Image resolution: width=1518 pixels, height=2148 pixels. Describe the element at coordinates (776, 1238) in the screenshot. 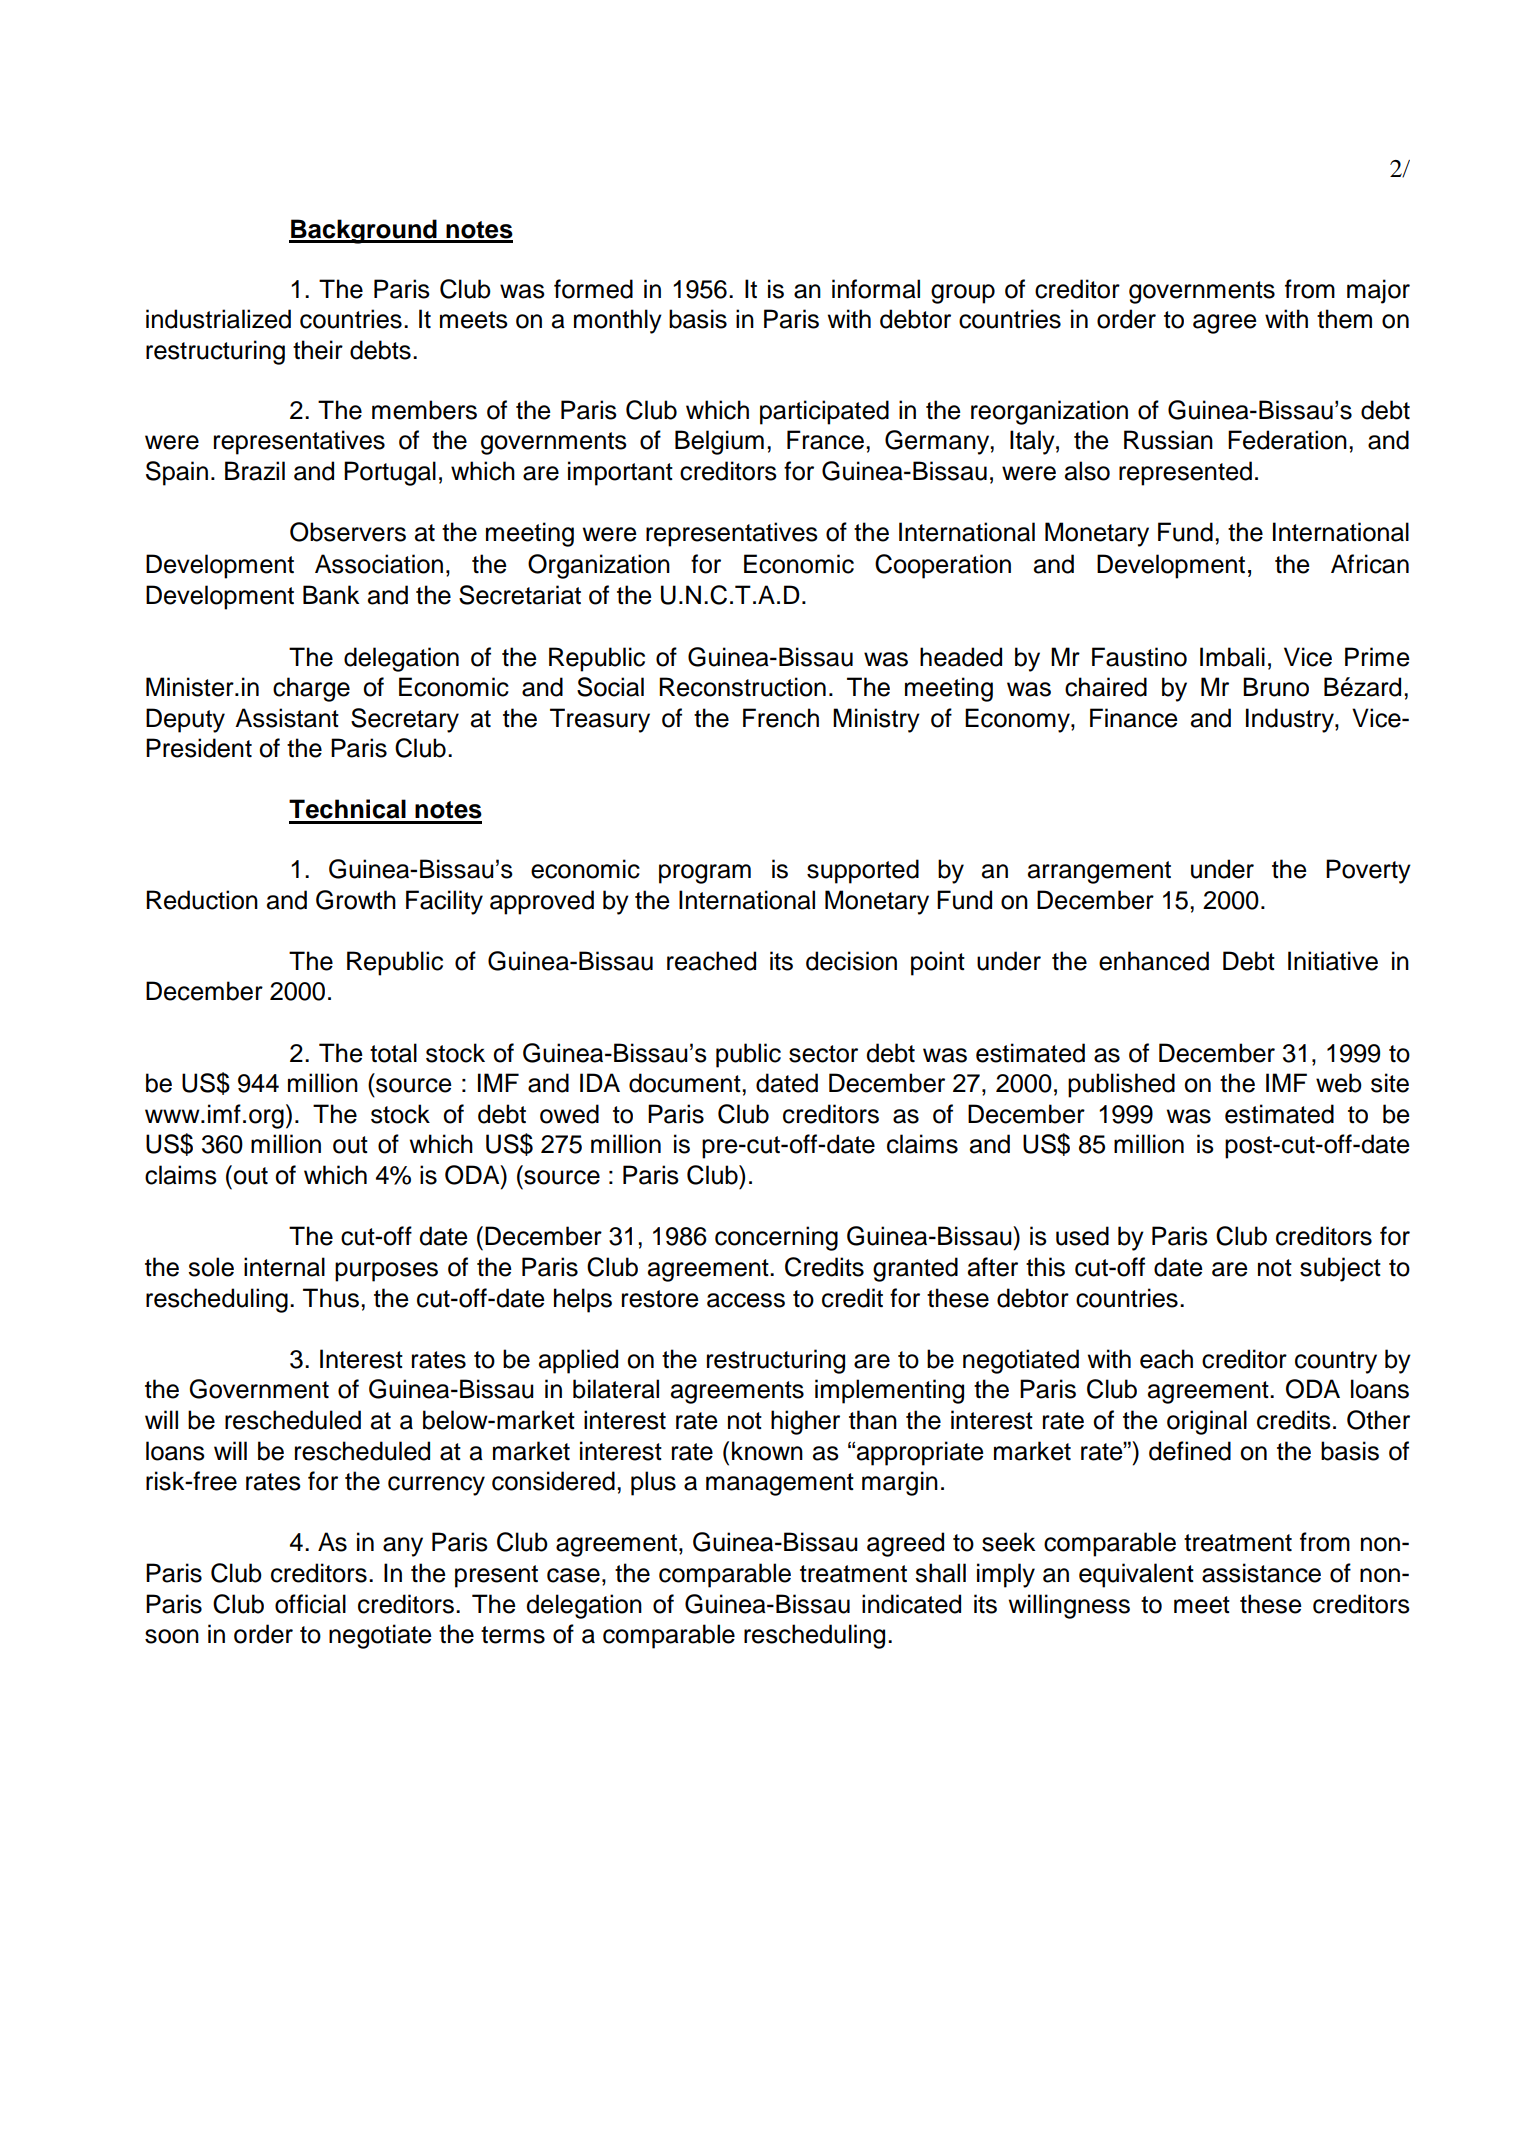

I see `concerning` at that location.
